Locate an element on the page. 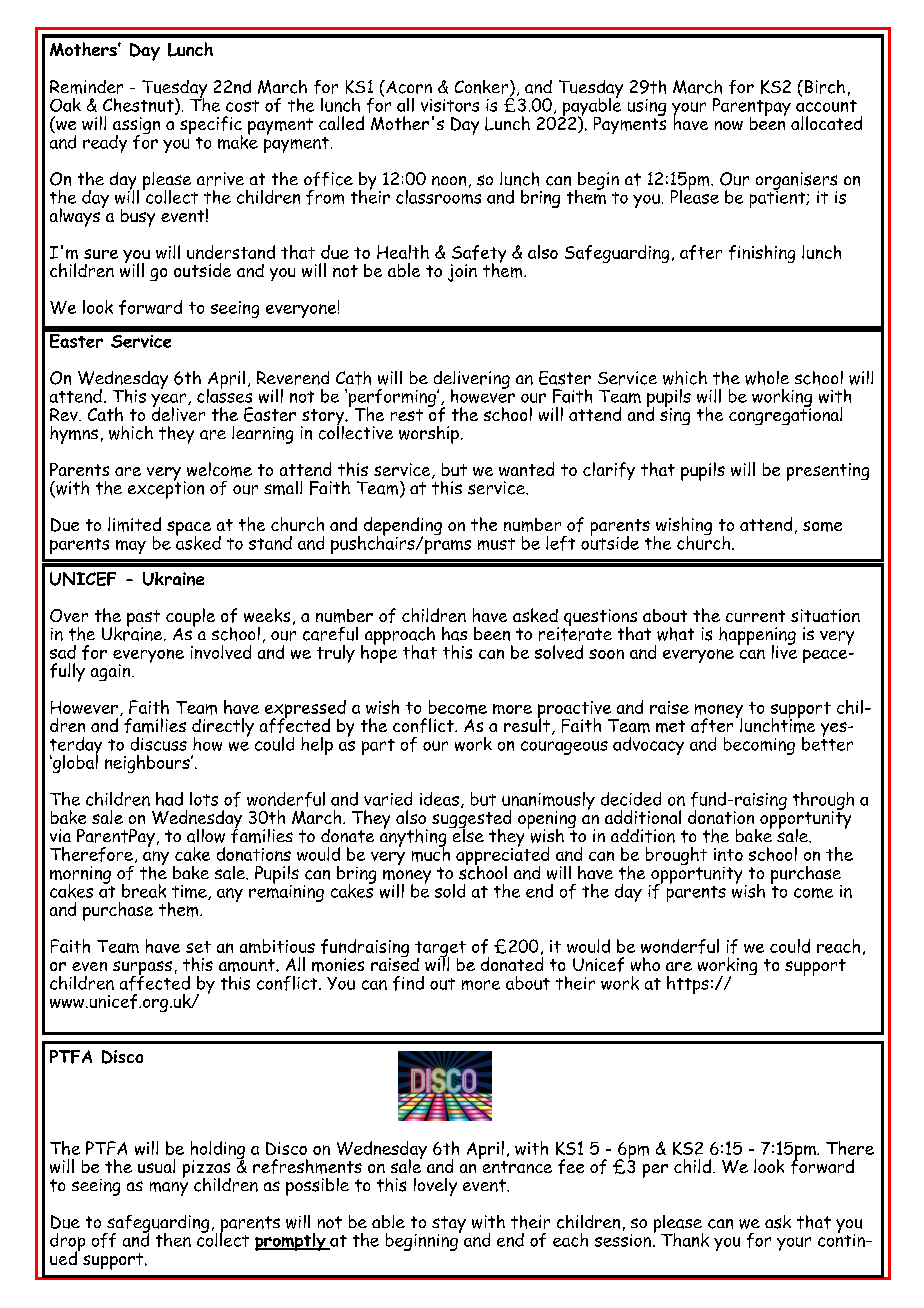  assign is located at coordinates (136, 127).
